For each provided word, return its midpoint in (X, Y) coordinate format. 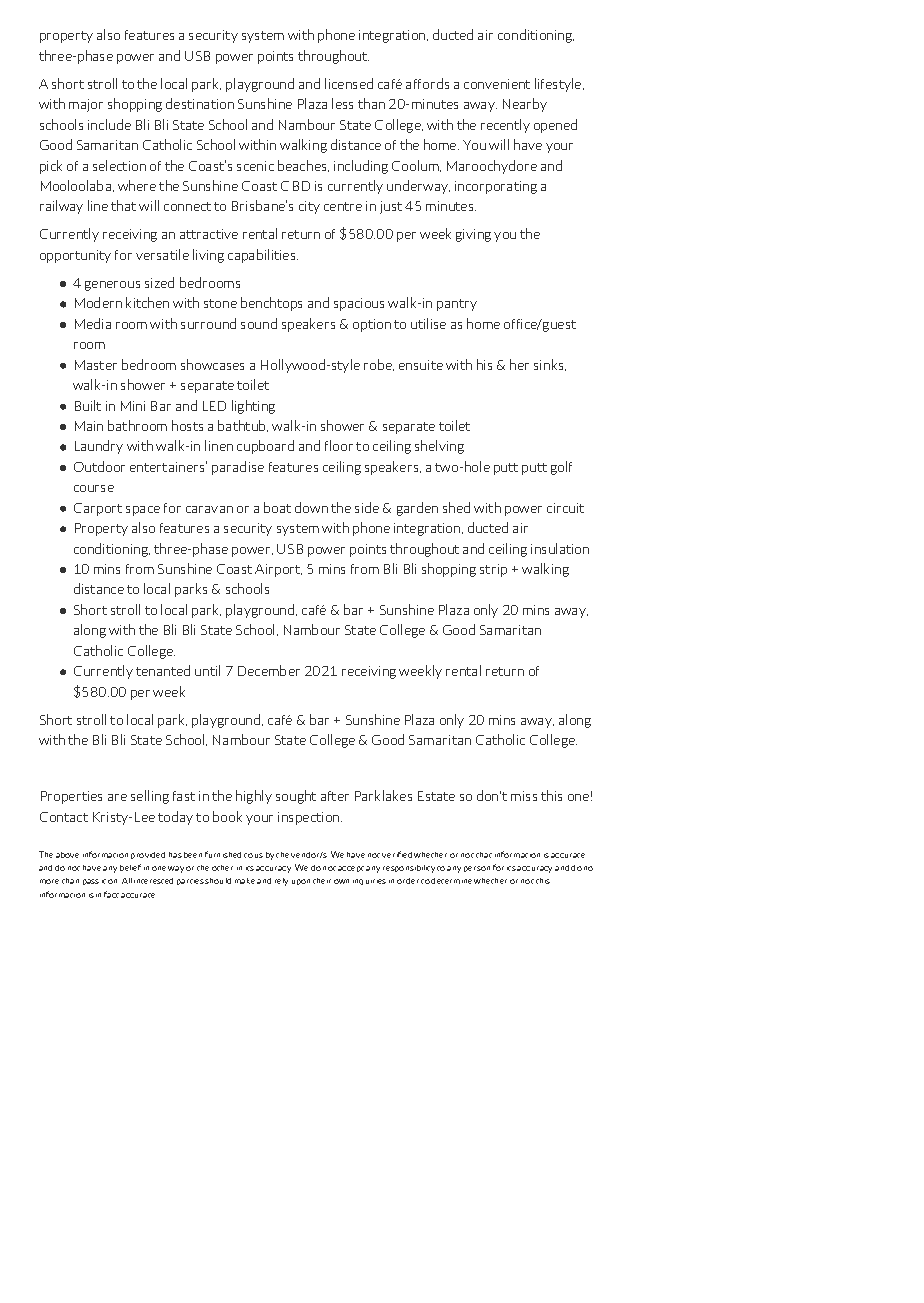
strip (493, 570)
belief (130, 867)
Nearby (525, 105)
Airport (278, 570)
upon (301, 882)
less (342, 103)
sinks (550, 365)
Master (96, 365)
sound (259, 323)
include (109, 124)
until (207, 670)
